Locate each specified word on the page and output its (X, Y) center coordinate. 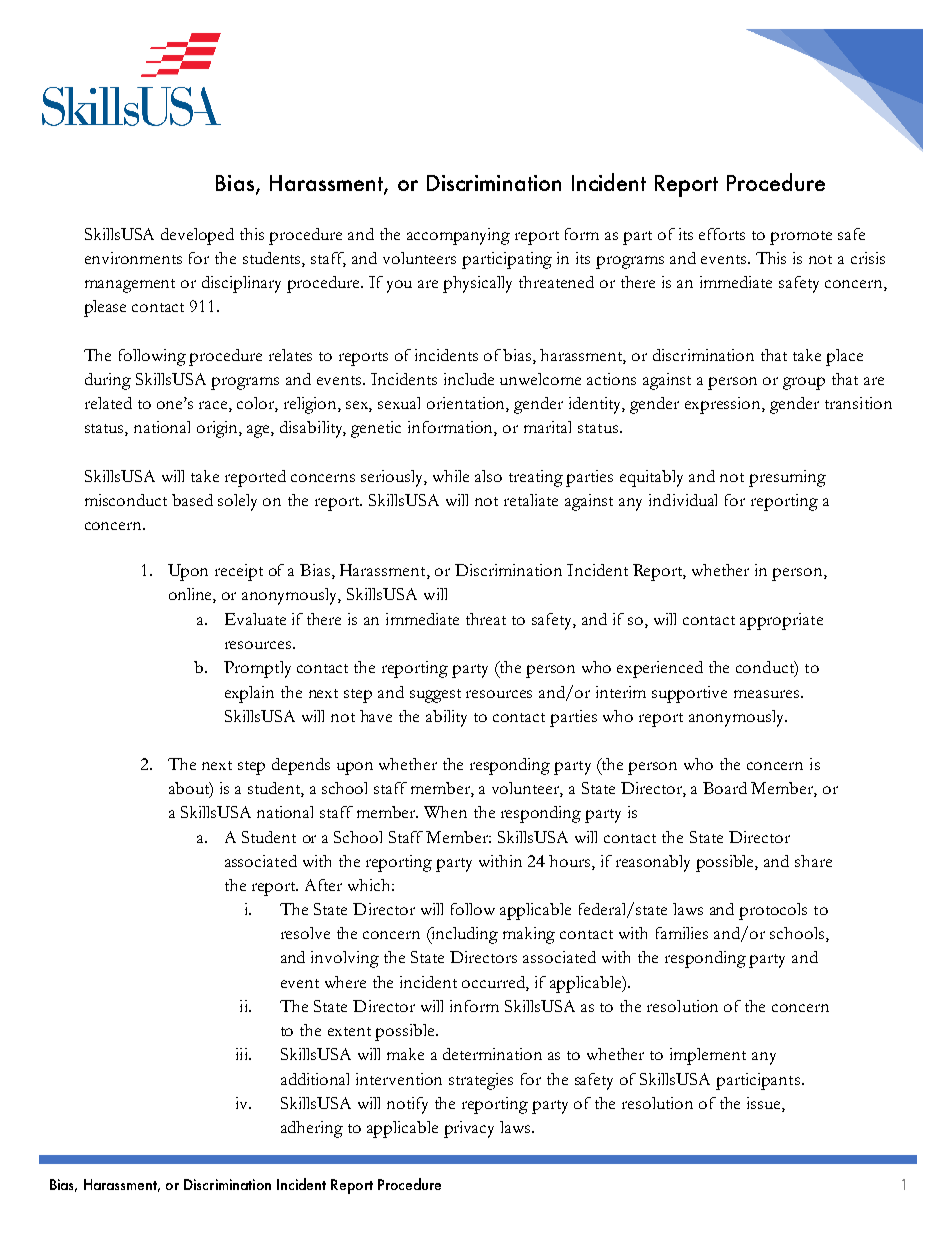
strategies (481, 1081)
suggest (435, 696)
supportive (689, 694)
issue (765, 1104)
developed (197, 236)
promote (801, 238)
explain (249, 694)
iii (243, 1054)
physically (477, 284)
